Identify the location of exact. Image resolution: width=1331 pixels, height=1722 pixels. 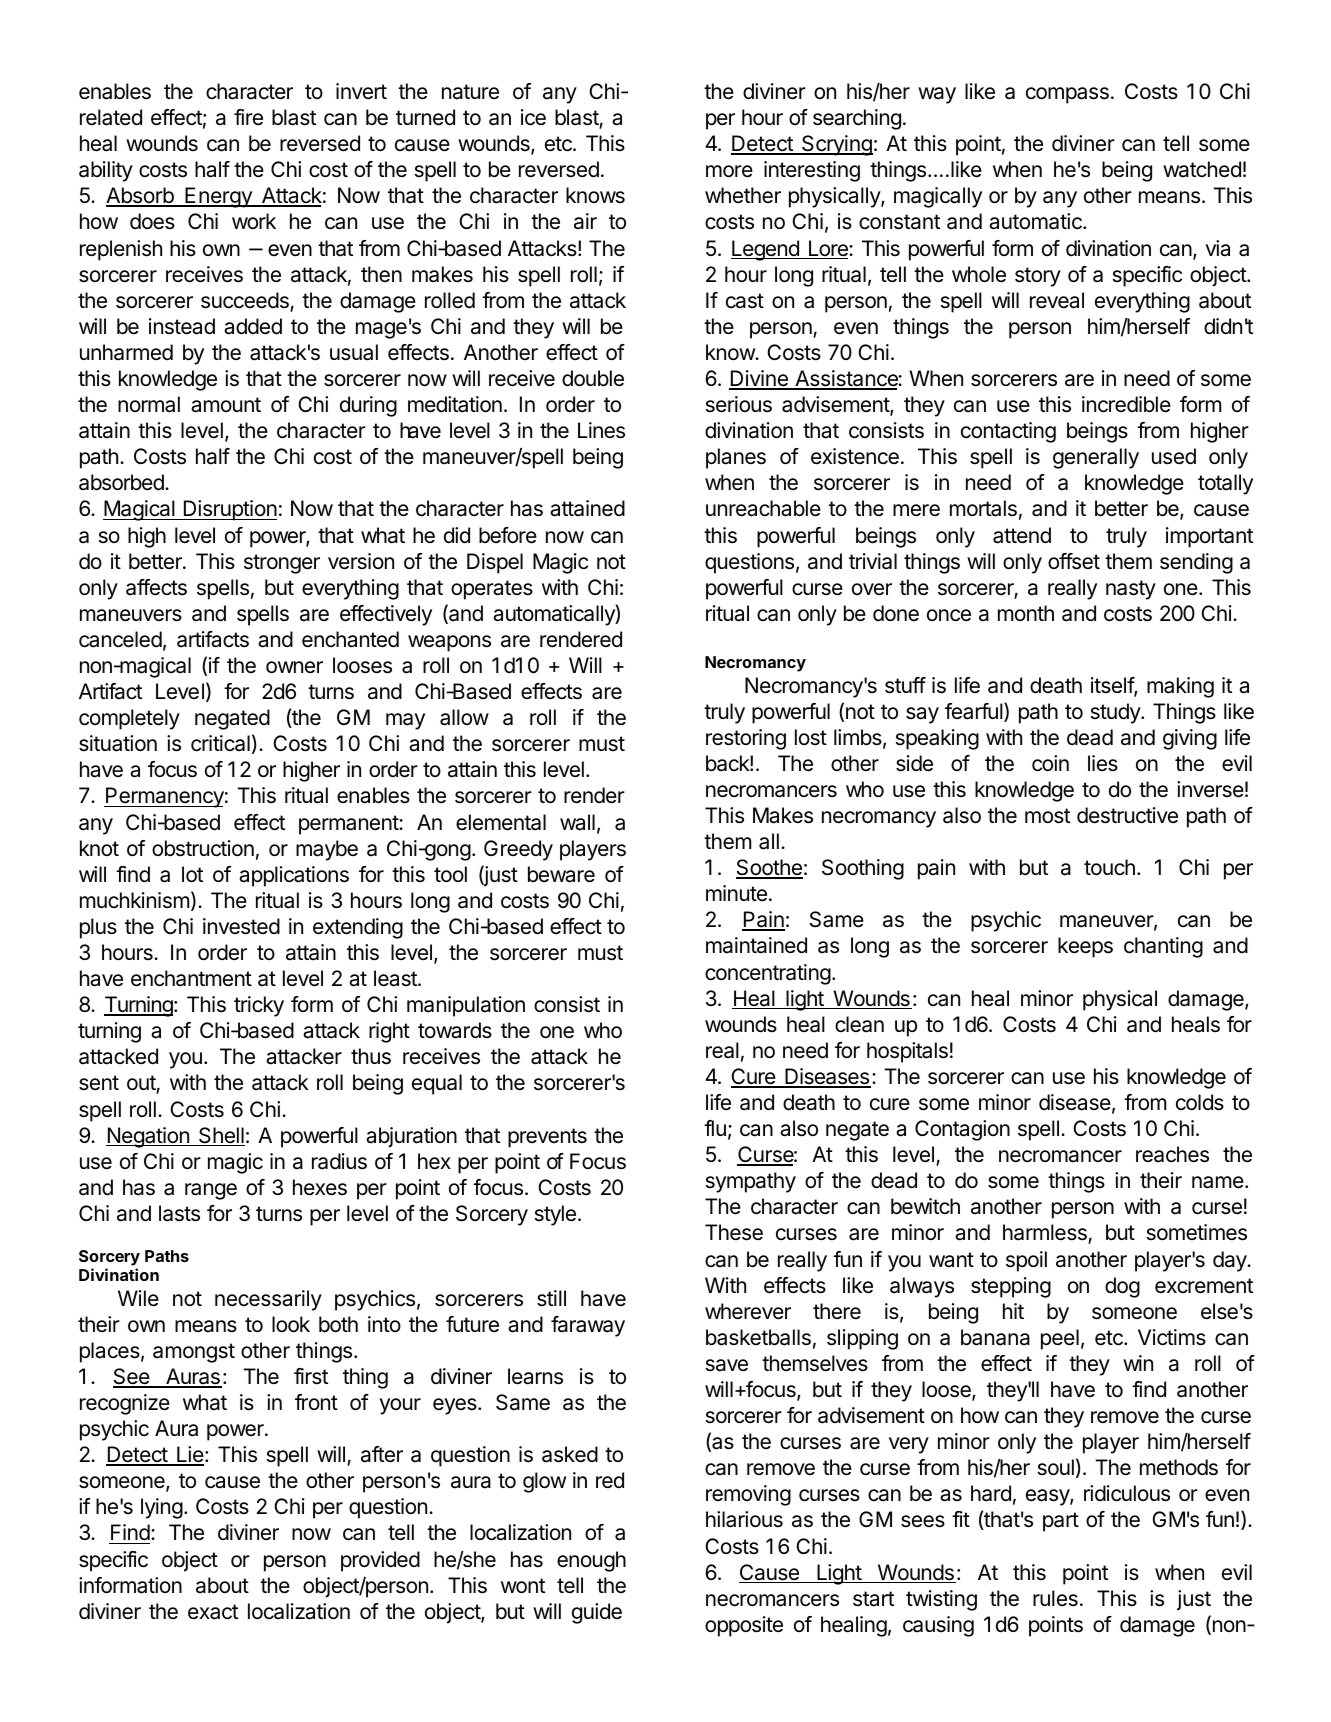
(213, 1612).
